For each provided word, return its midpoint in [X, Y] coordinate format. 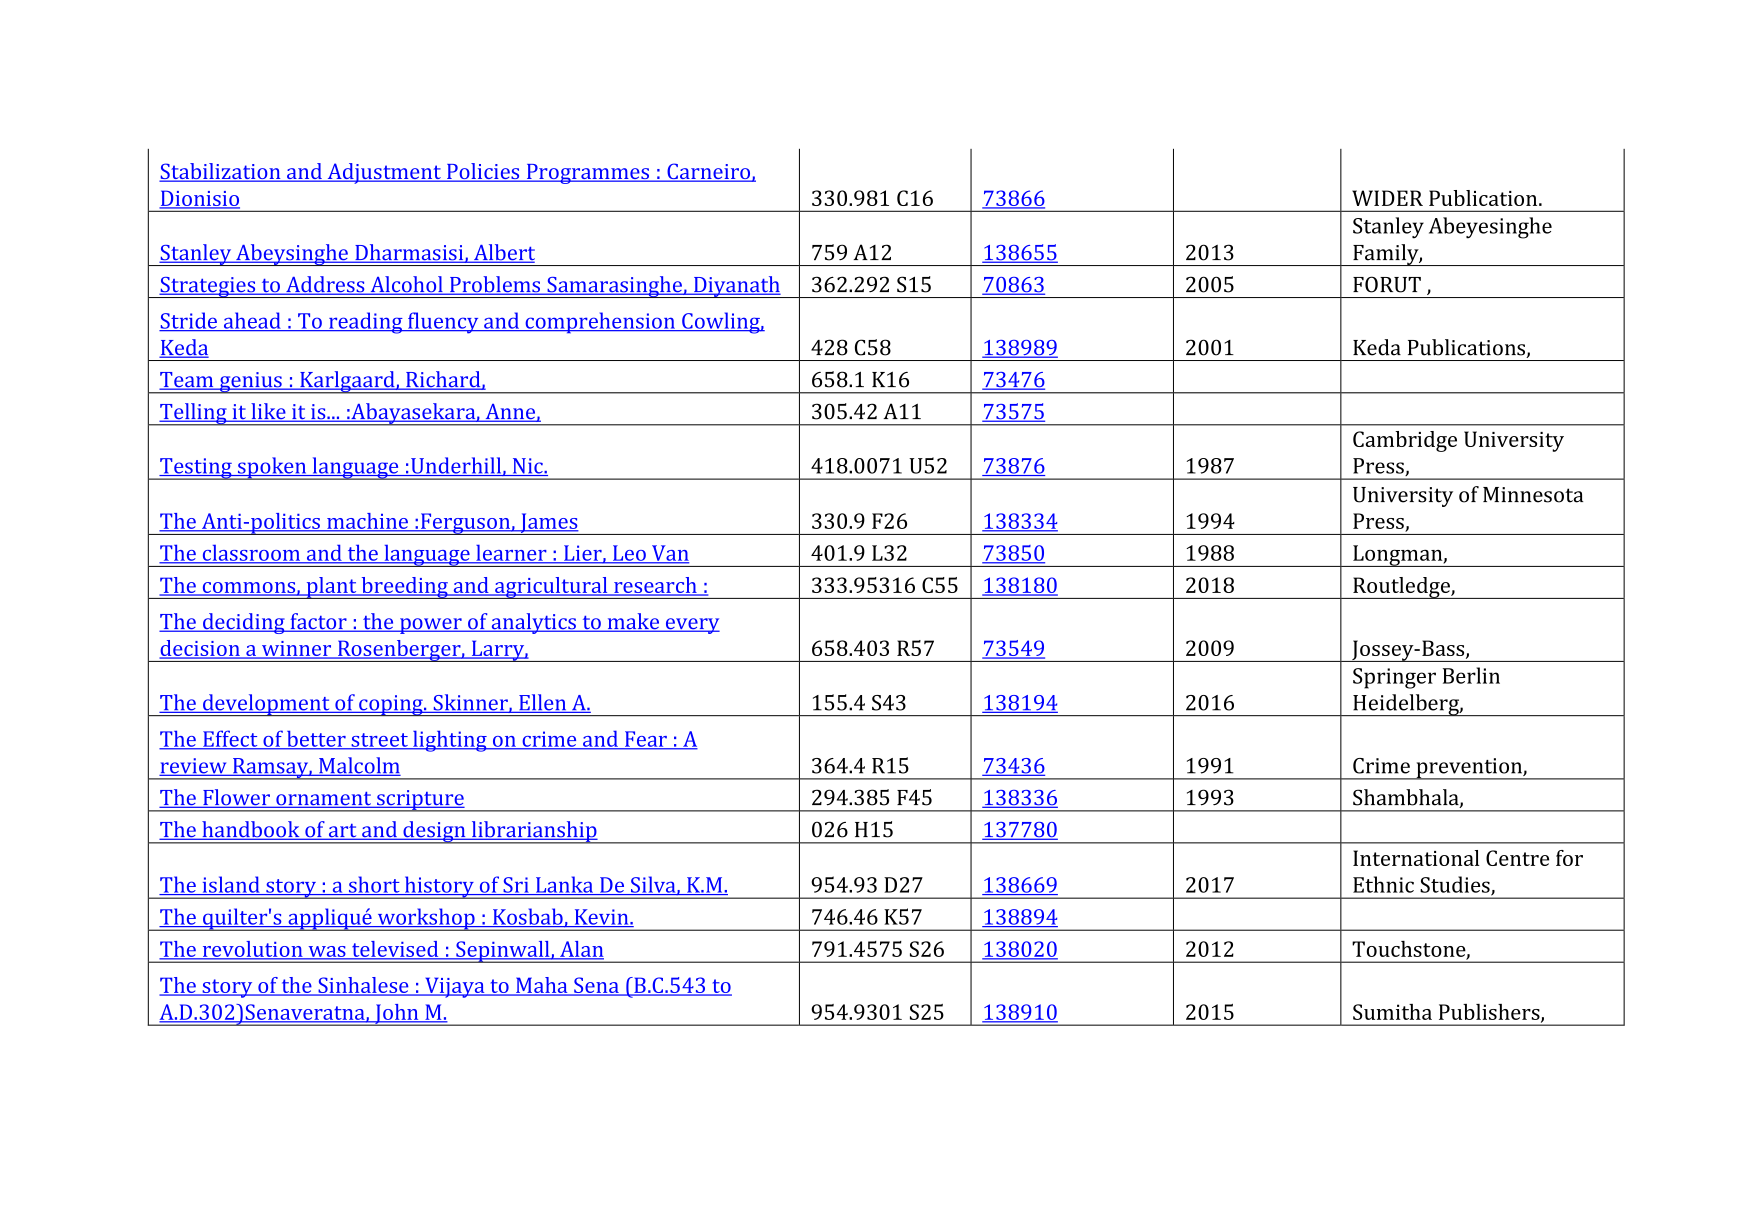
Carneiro [708, 172]
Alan [581, 950]
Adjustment [384, 173]
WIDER [1387, 198]
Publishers [1490, 1013]
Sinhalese [363, 986]
